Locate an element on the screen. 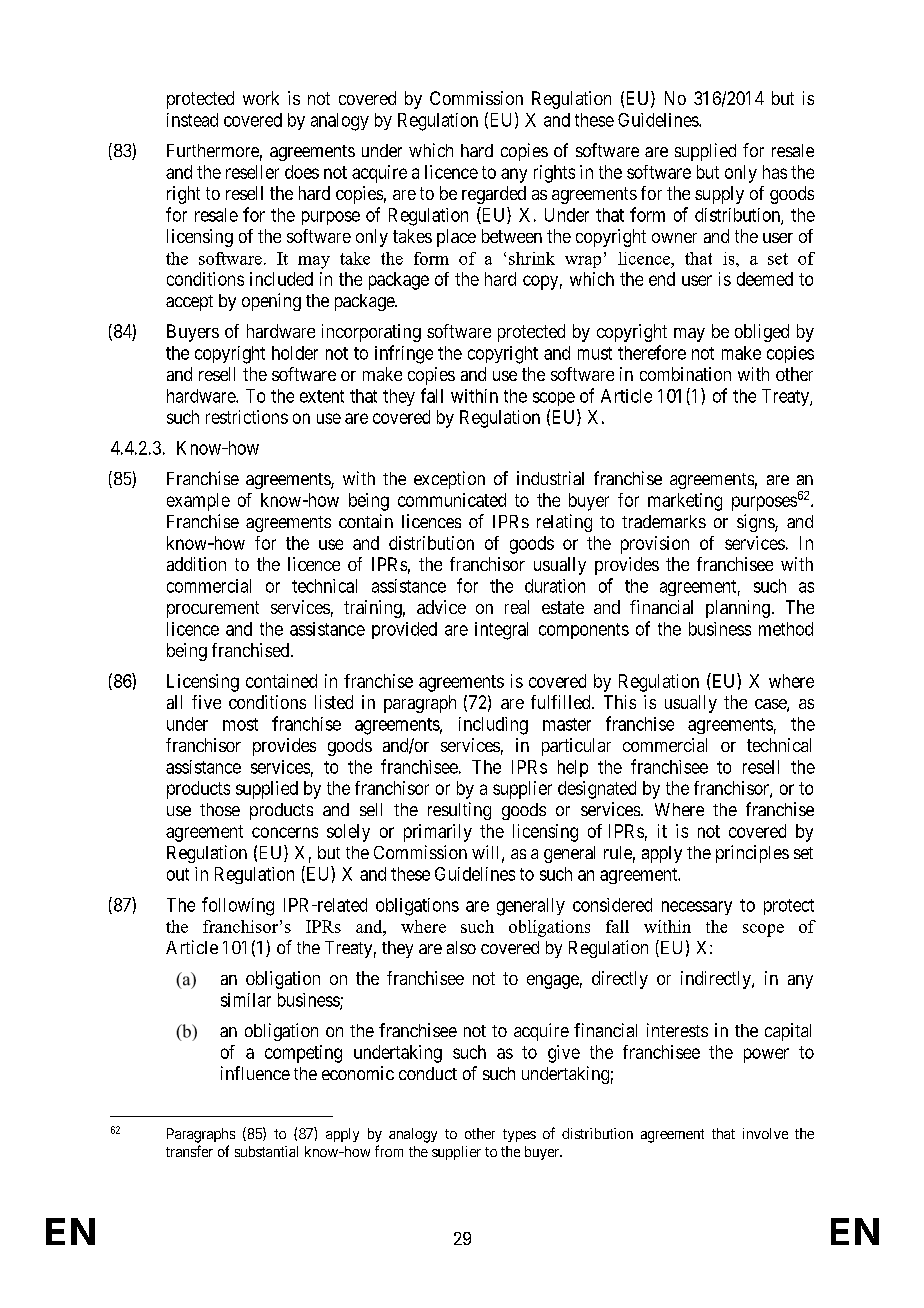 The height and width of the screenshot is (1308, 924). following is located at coordinates (238, 906).
